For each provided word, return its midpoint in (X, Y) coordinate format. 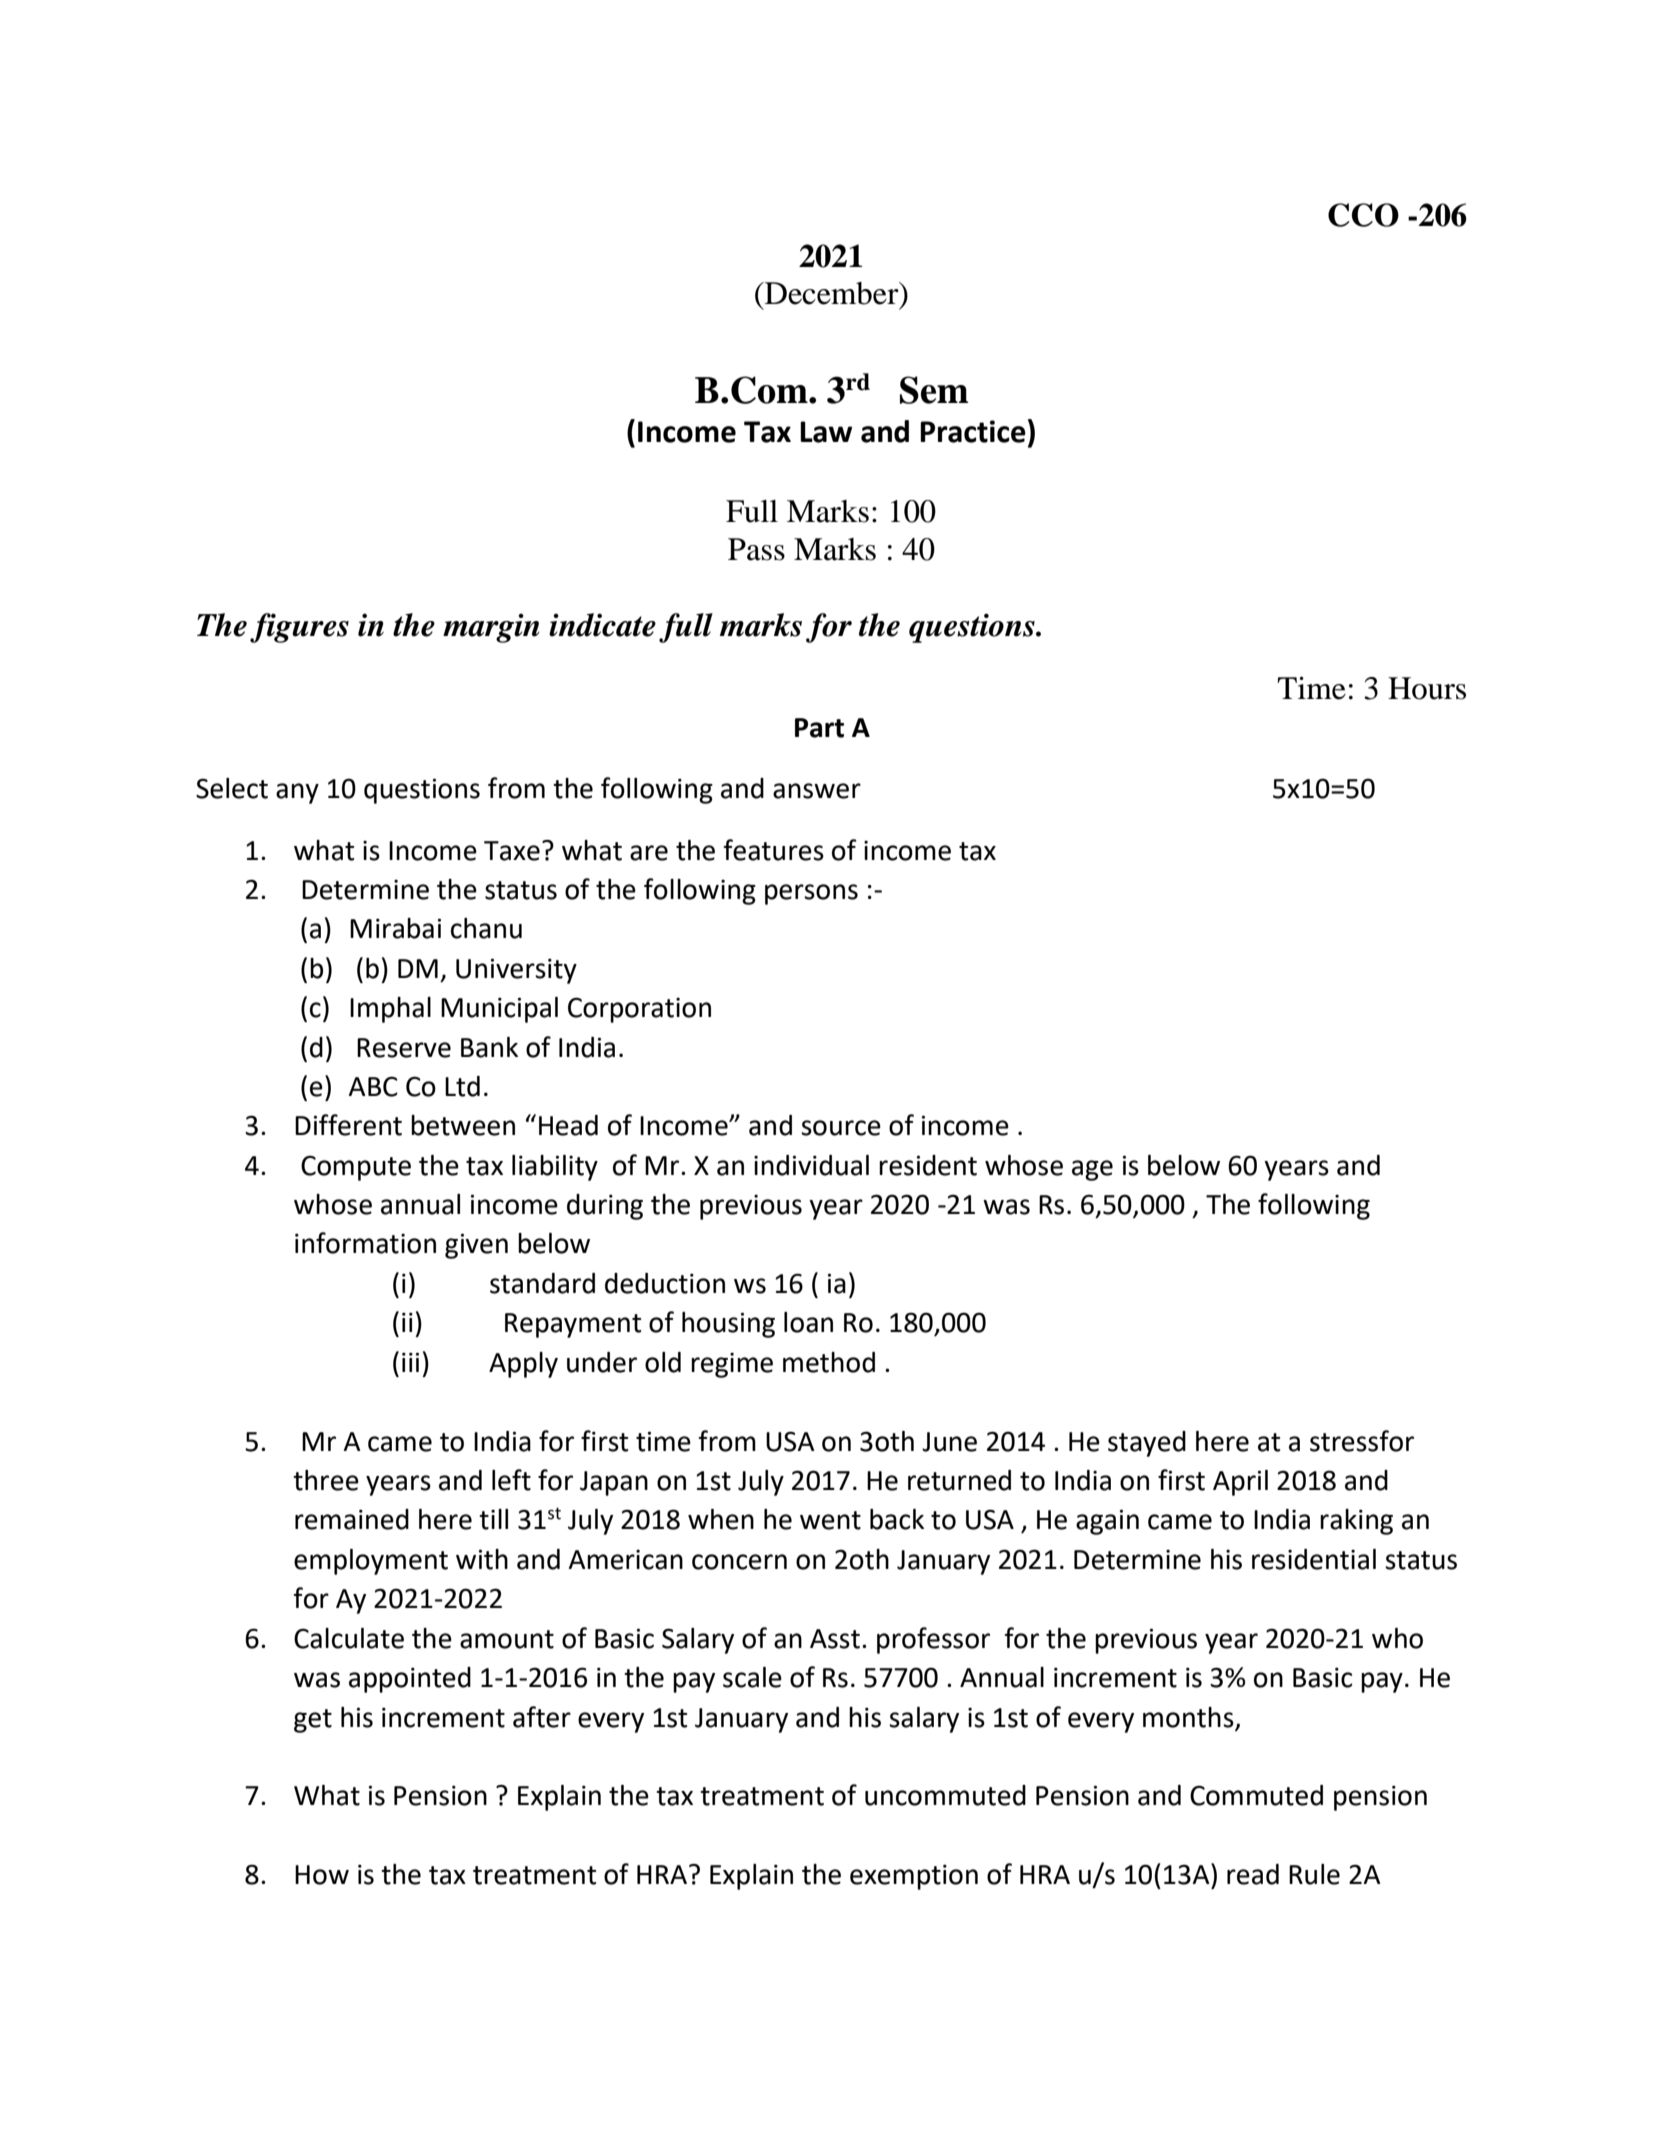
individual (811, 1165)
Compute (356, 1168)
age (1092, 1170)
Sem (934, 390)
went (830, 1520)
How (322, 1875)
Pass (756, 549)
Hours (1427, 688)
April (1240, 1483)
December (832, 293)
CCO (1363, 215)
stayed (1147, 1444)
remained (352, 1519)
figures (299, 628)
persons (811, 894)
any (297, 793)
